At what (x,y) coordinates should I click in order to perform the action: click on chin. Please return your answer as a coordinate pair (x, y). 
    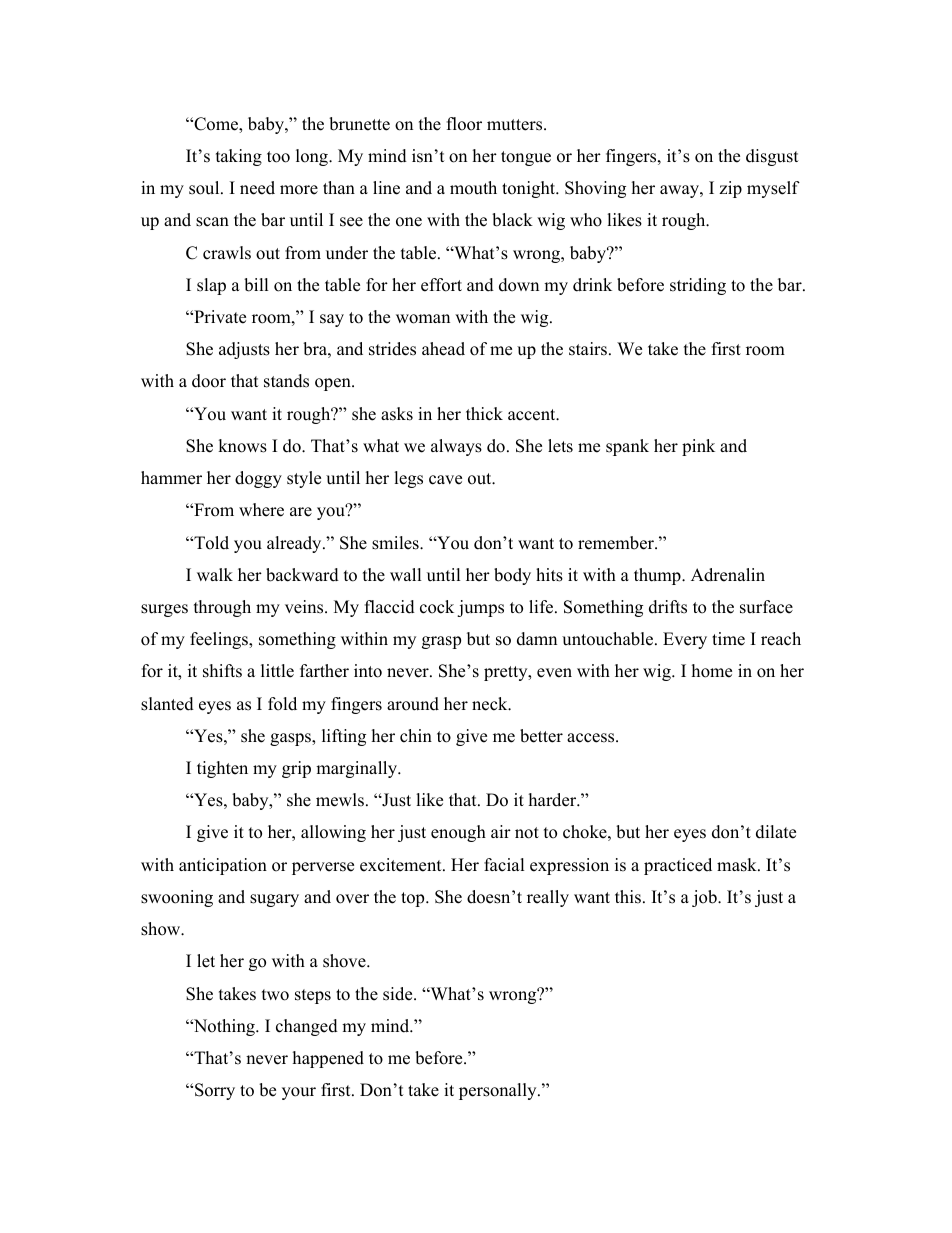
    Looking at the image, I should click on (416, 736).
